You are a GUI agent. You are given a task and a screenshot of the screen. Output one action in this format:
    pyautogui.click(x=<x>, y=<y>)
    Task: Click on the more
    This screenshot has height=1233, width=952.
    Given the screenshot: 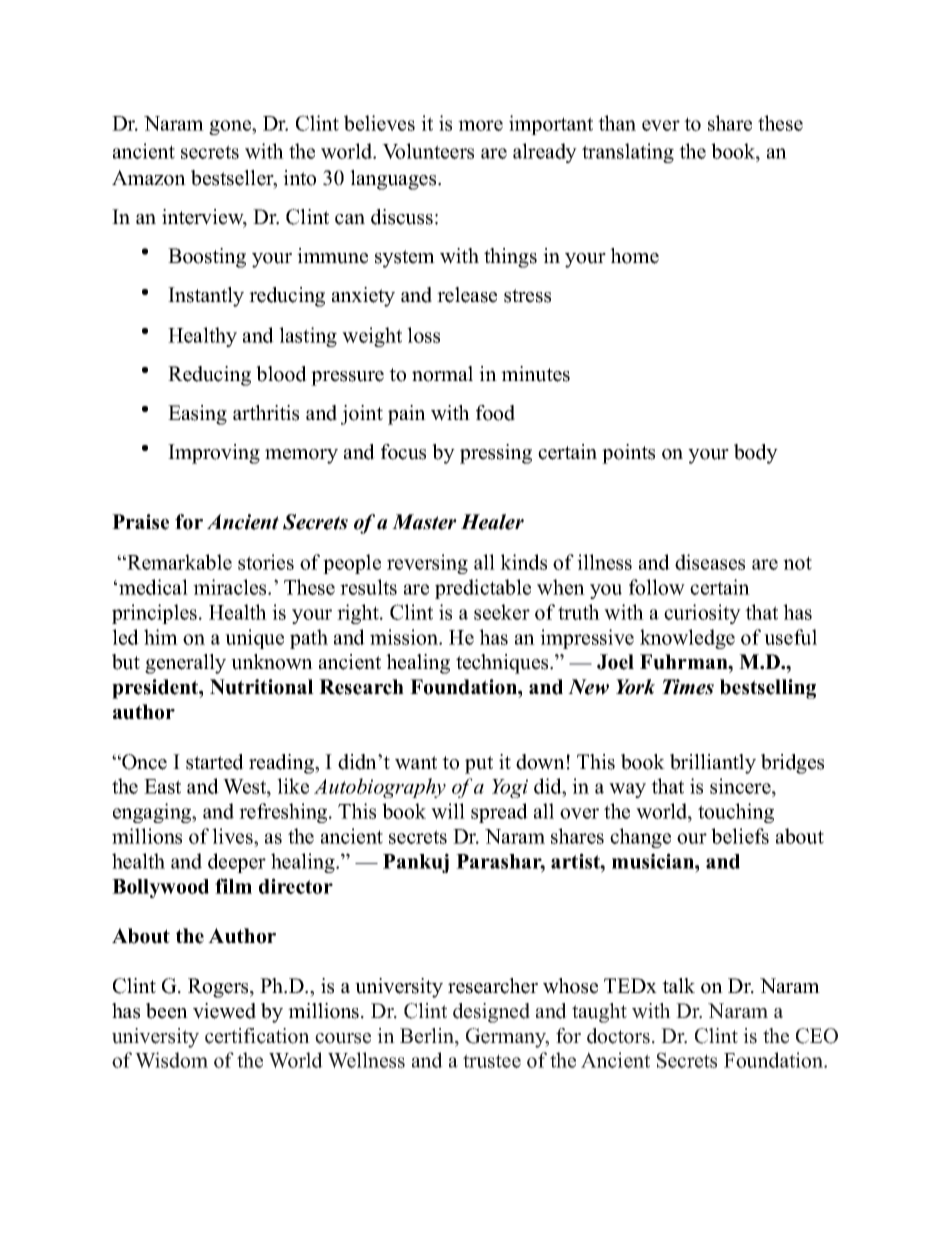 What is the action you would take?
    pyautogui.click(x=480, y=125)
